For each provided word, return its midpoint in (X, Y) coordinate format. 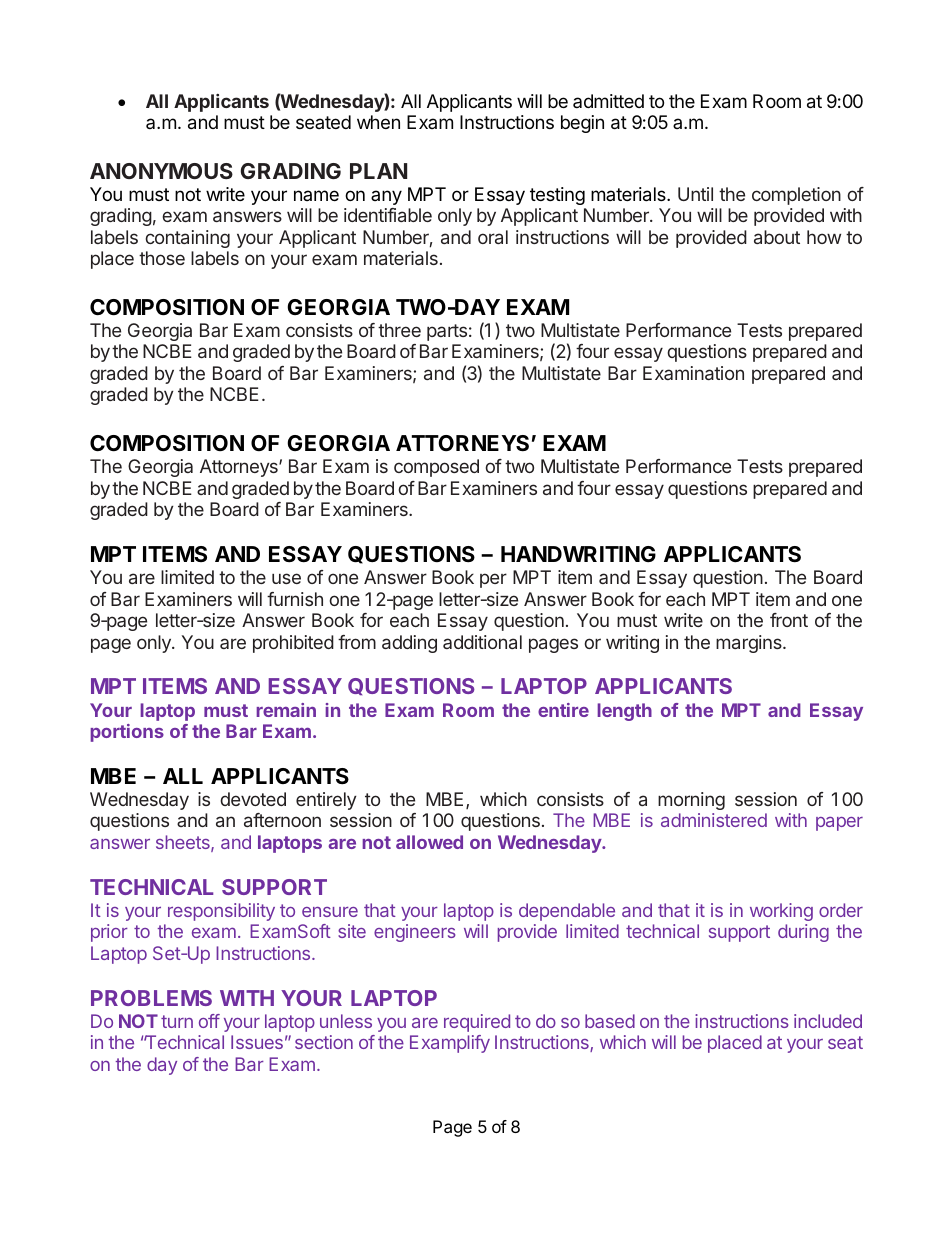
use (286, 578)
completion (796, 196)
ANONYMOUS (161, 171)
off (209, 1021)
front (789, 620)
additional (482, 642)
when (378, 122)
